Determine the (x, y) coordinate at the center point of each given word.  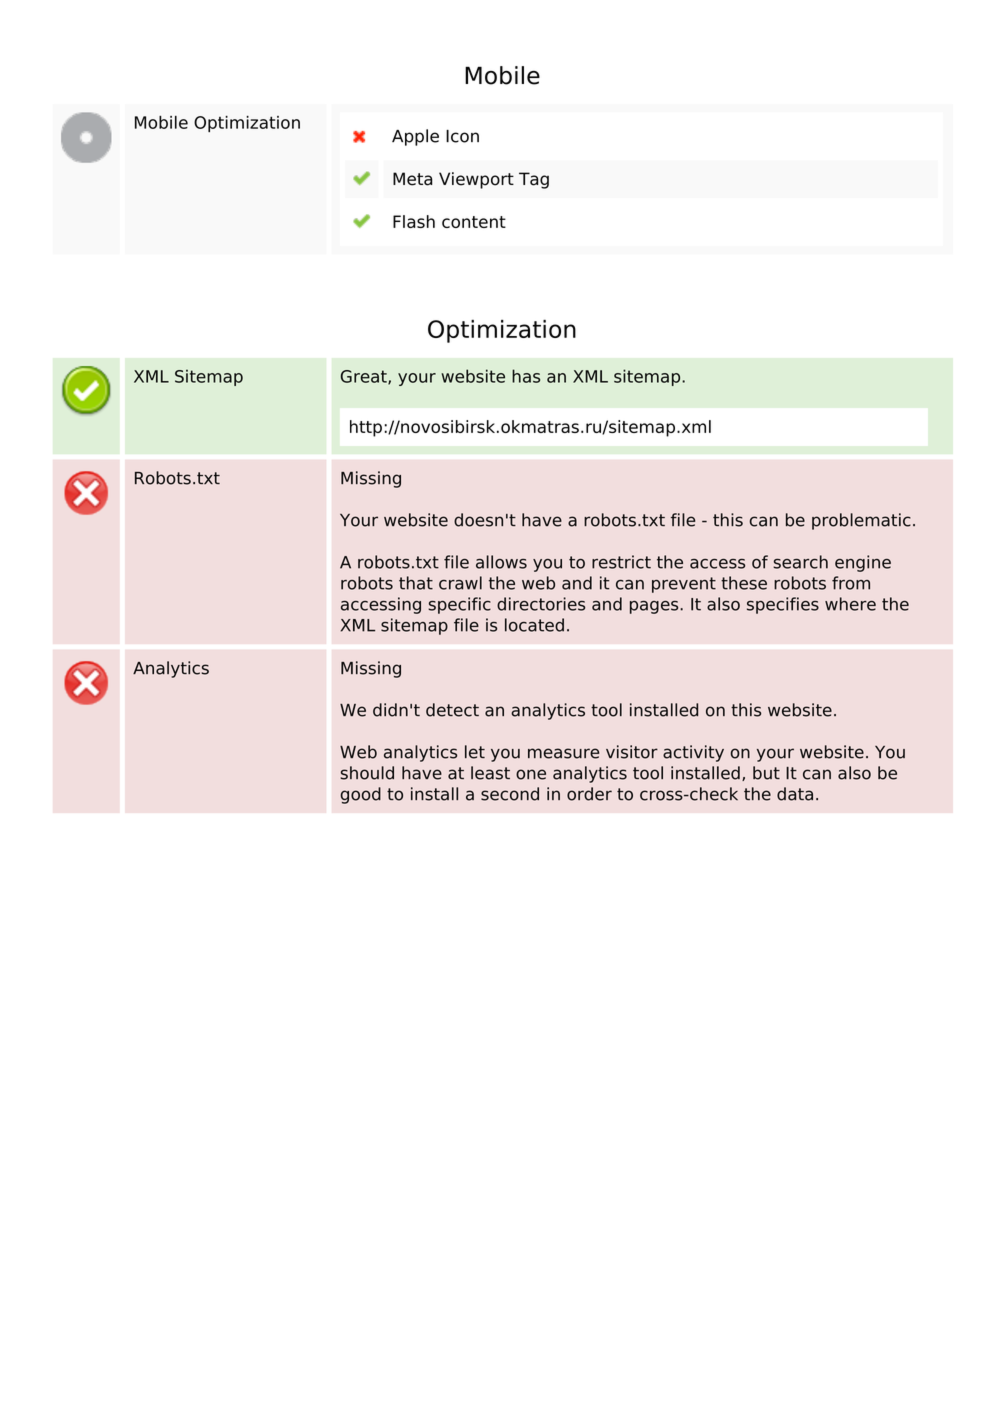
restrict (621, 562)
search (800, 562)
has (526, 376)
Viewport (476, 180)
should (367, 773)
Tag (534, 180)
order (589, 794)
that (416, 583)
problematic (861, 521)
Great (365, 377)
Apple (415, 137)
